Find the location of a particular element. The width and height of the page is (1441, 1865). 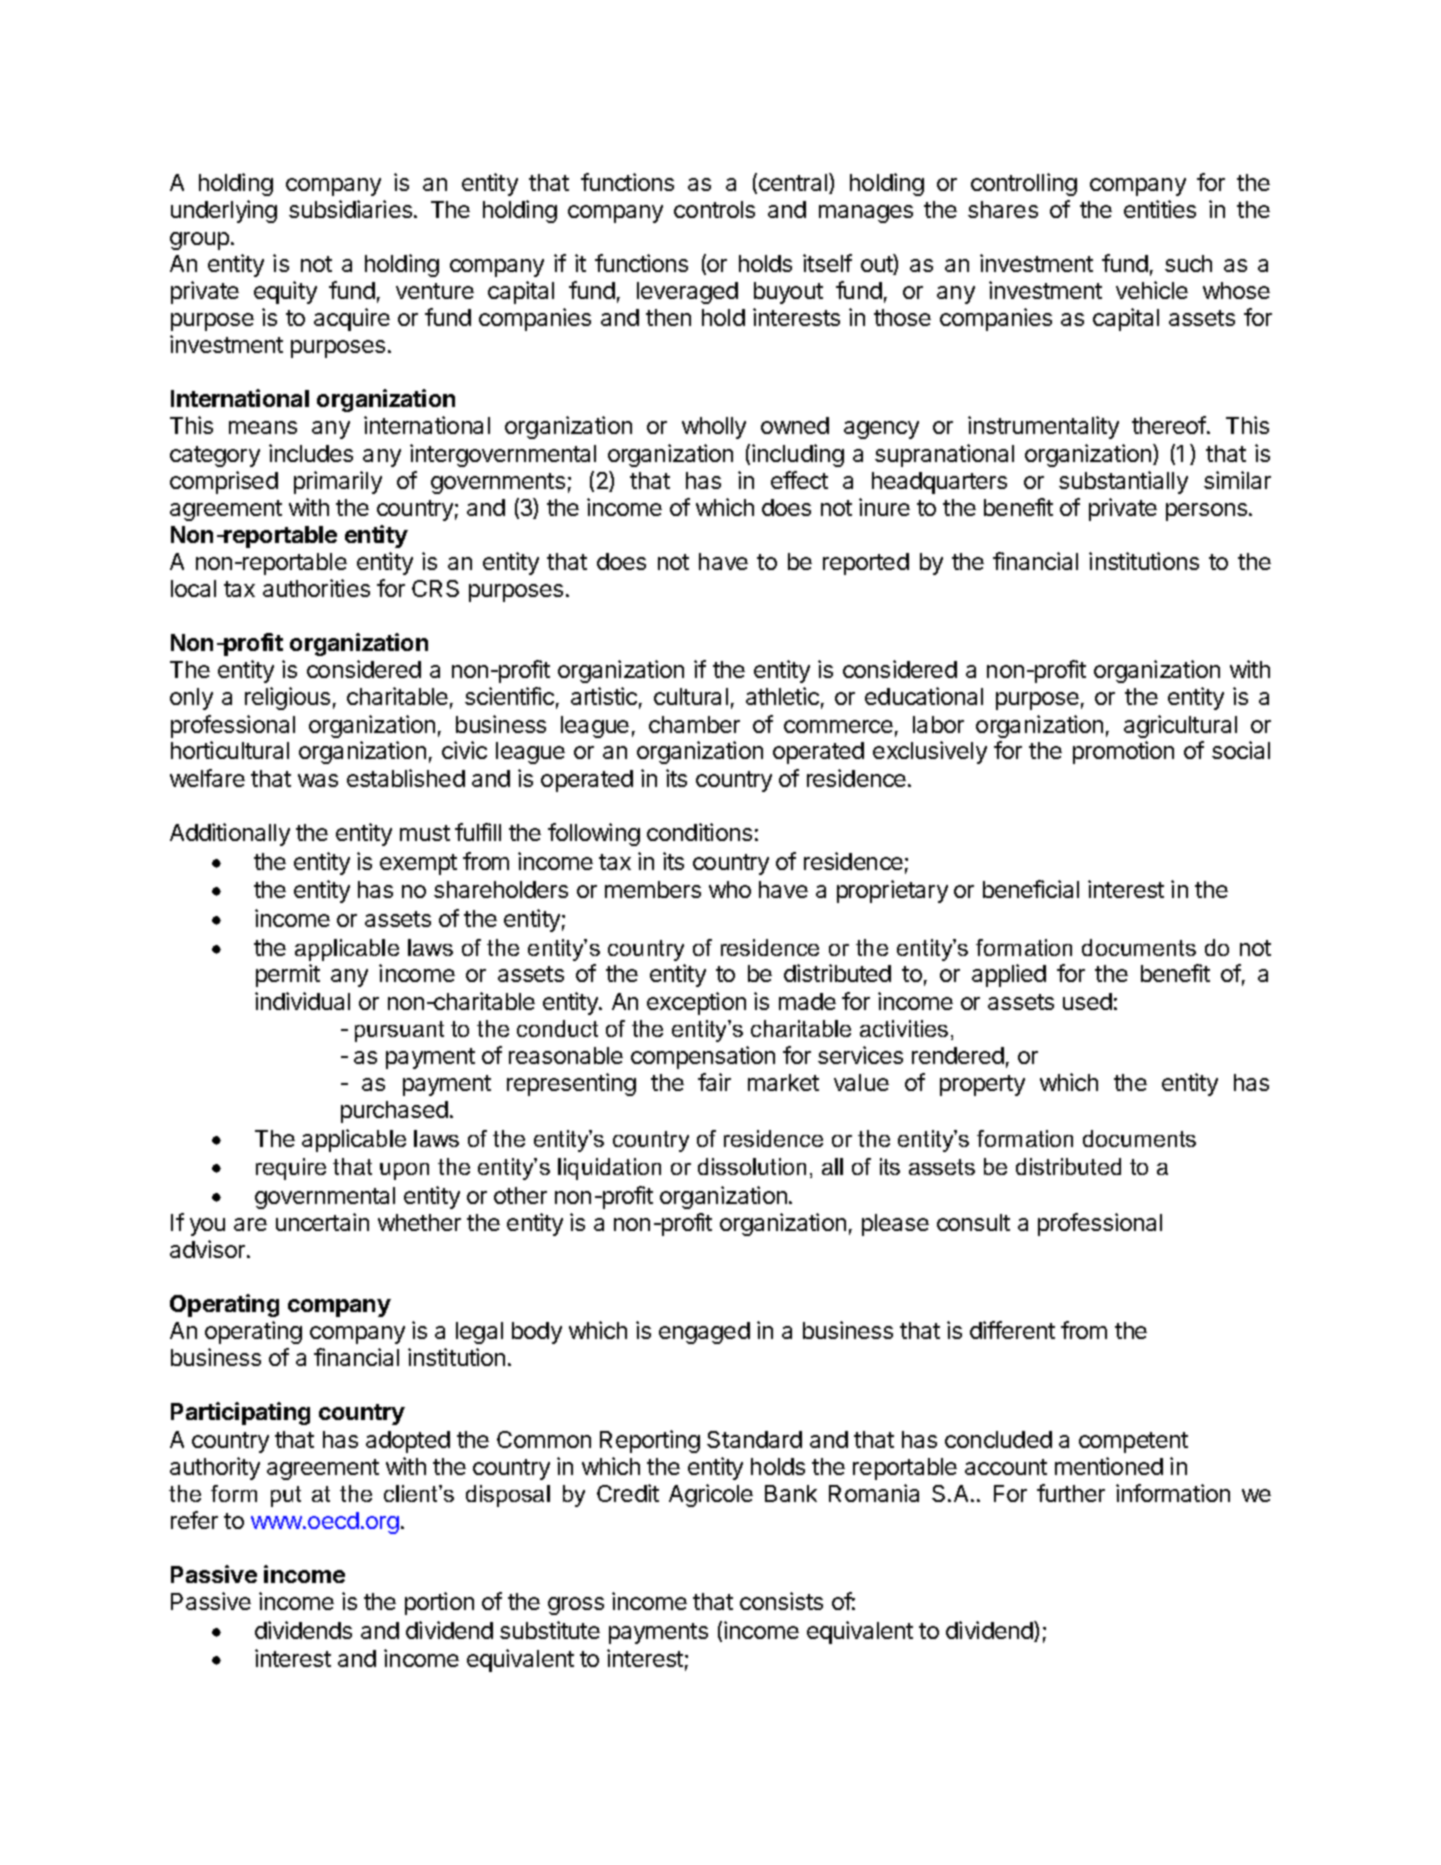

subsidiaries is located at coordinates (350, 209).
